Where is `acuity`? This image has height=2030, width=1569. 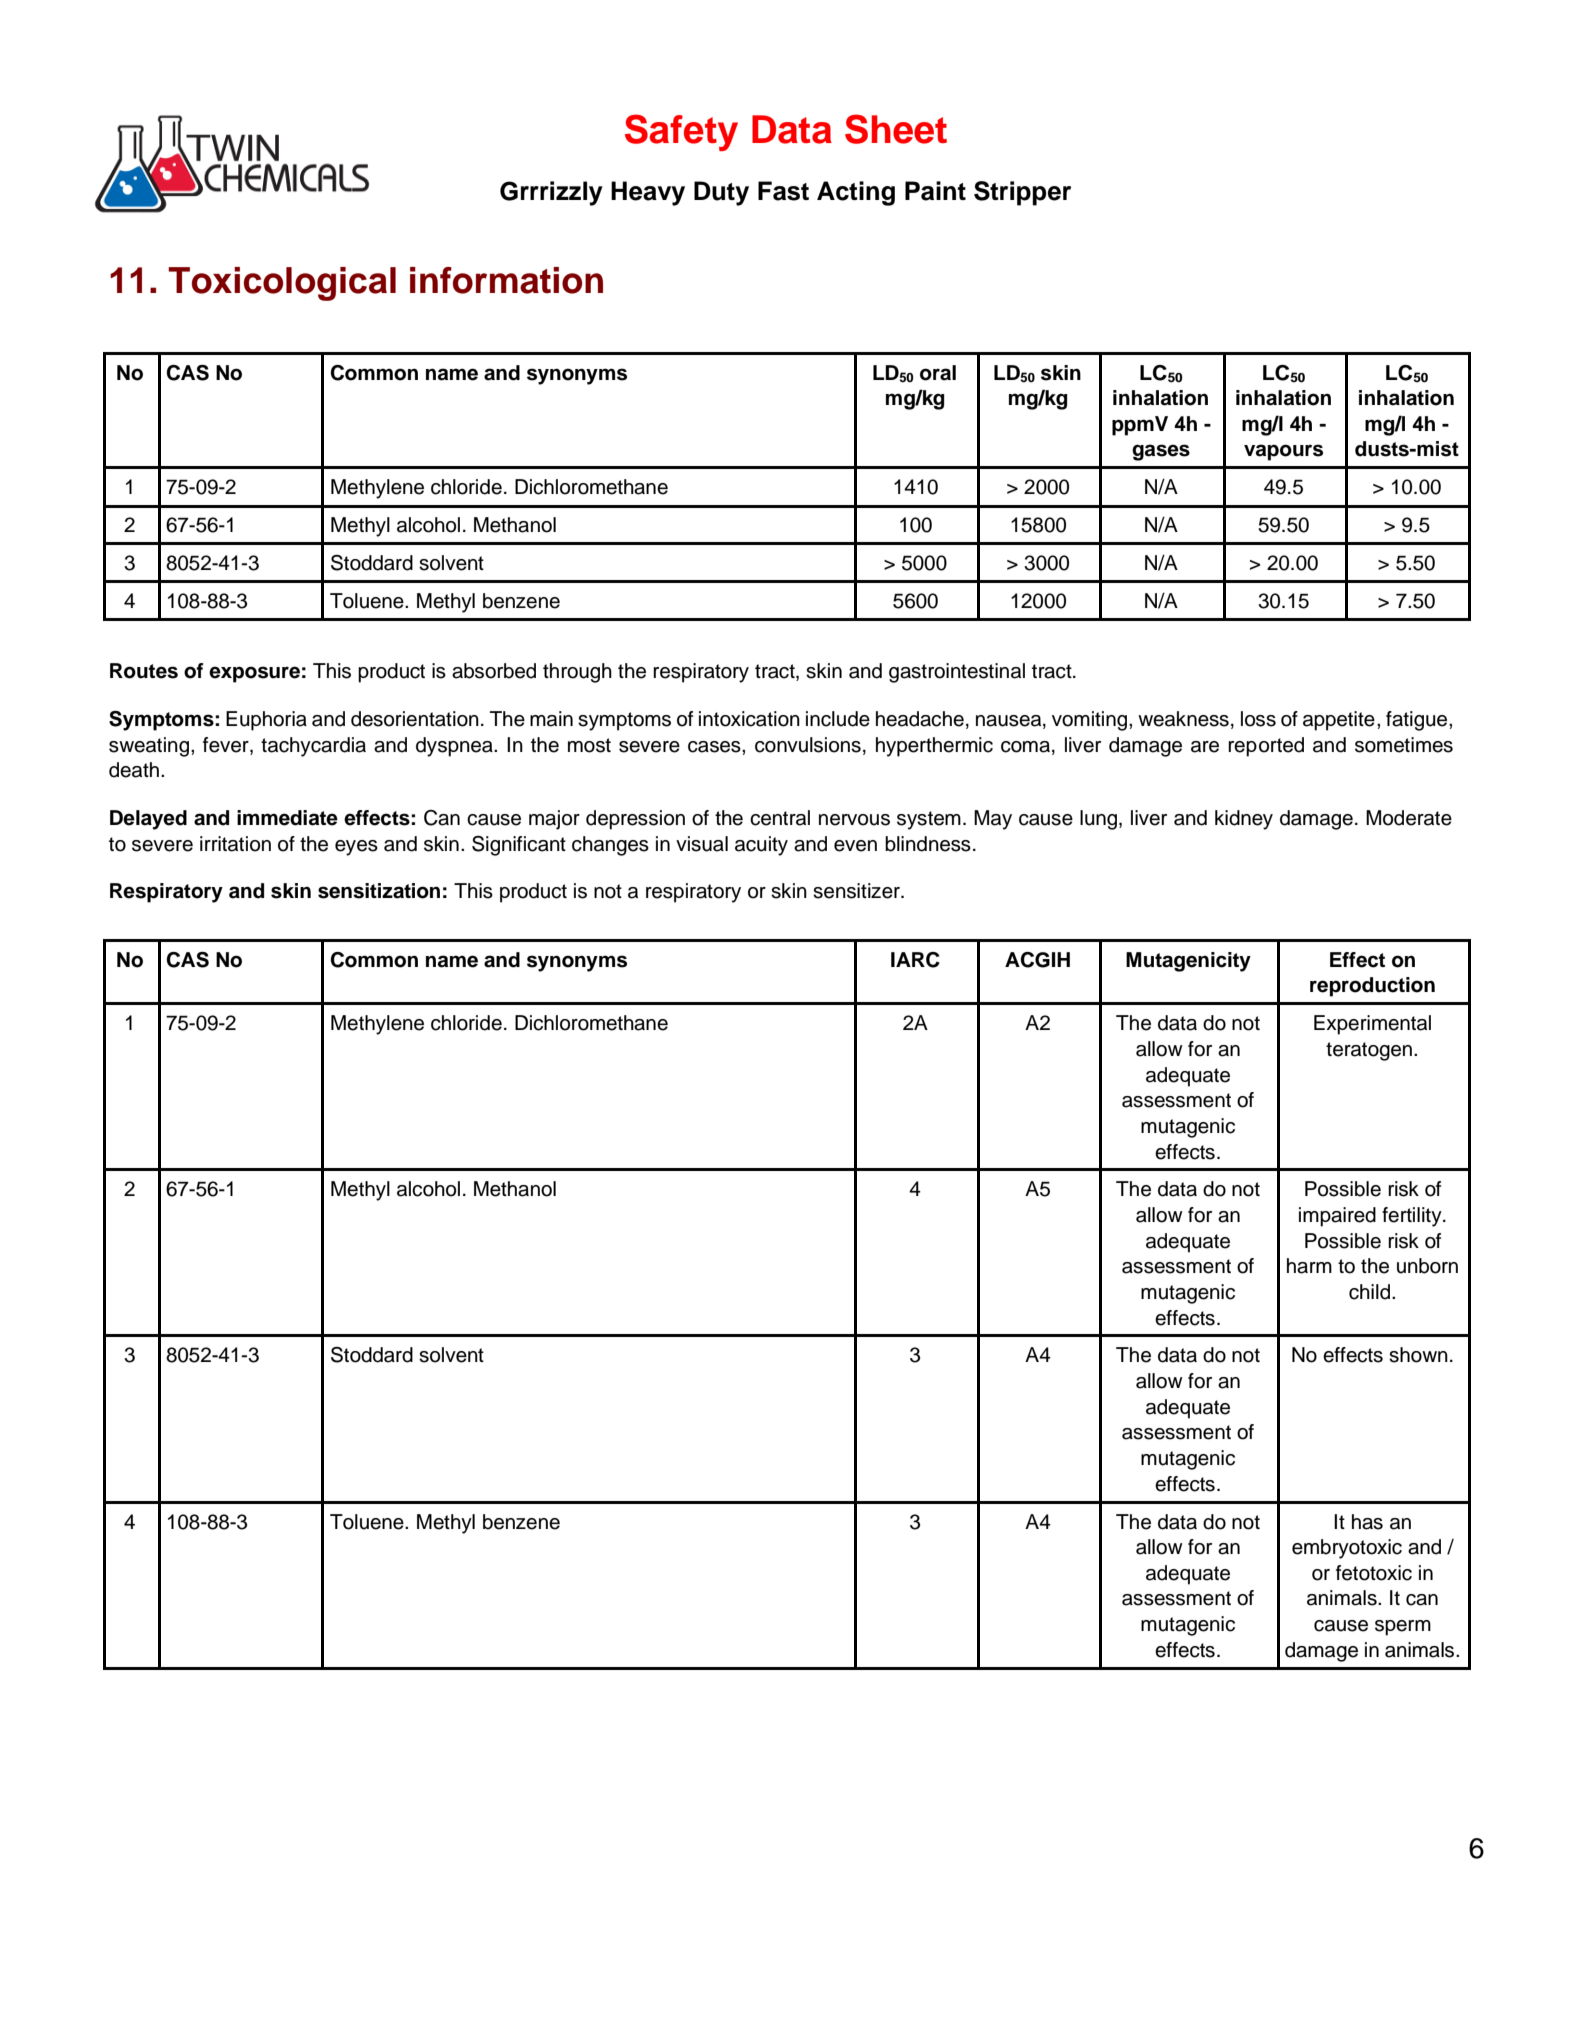
acuity is located at coordinates (761, 846).
